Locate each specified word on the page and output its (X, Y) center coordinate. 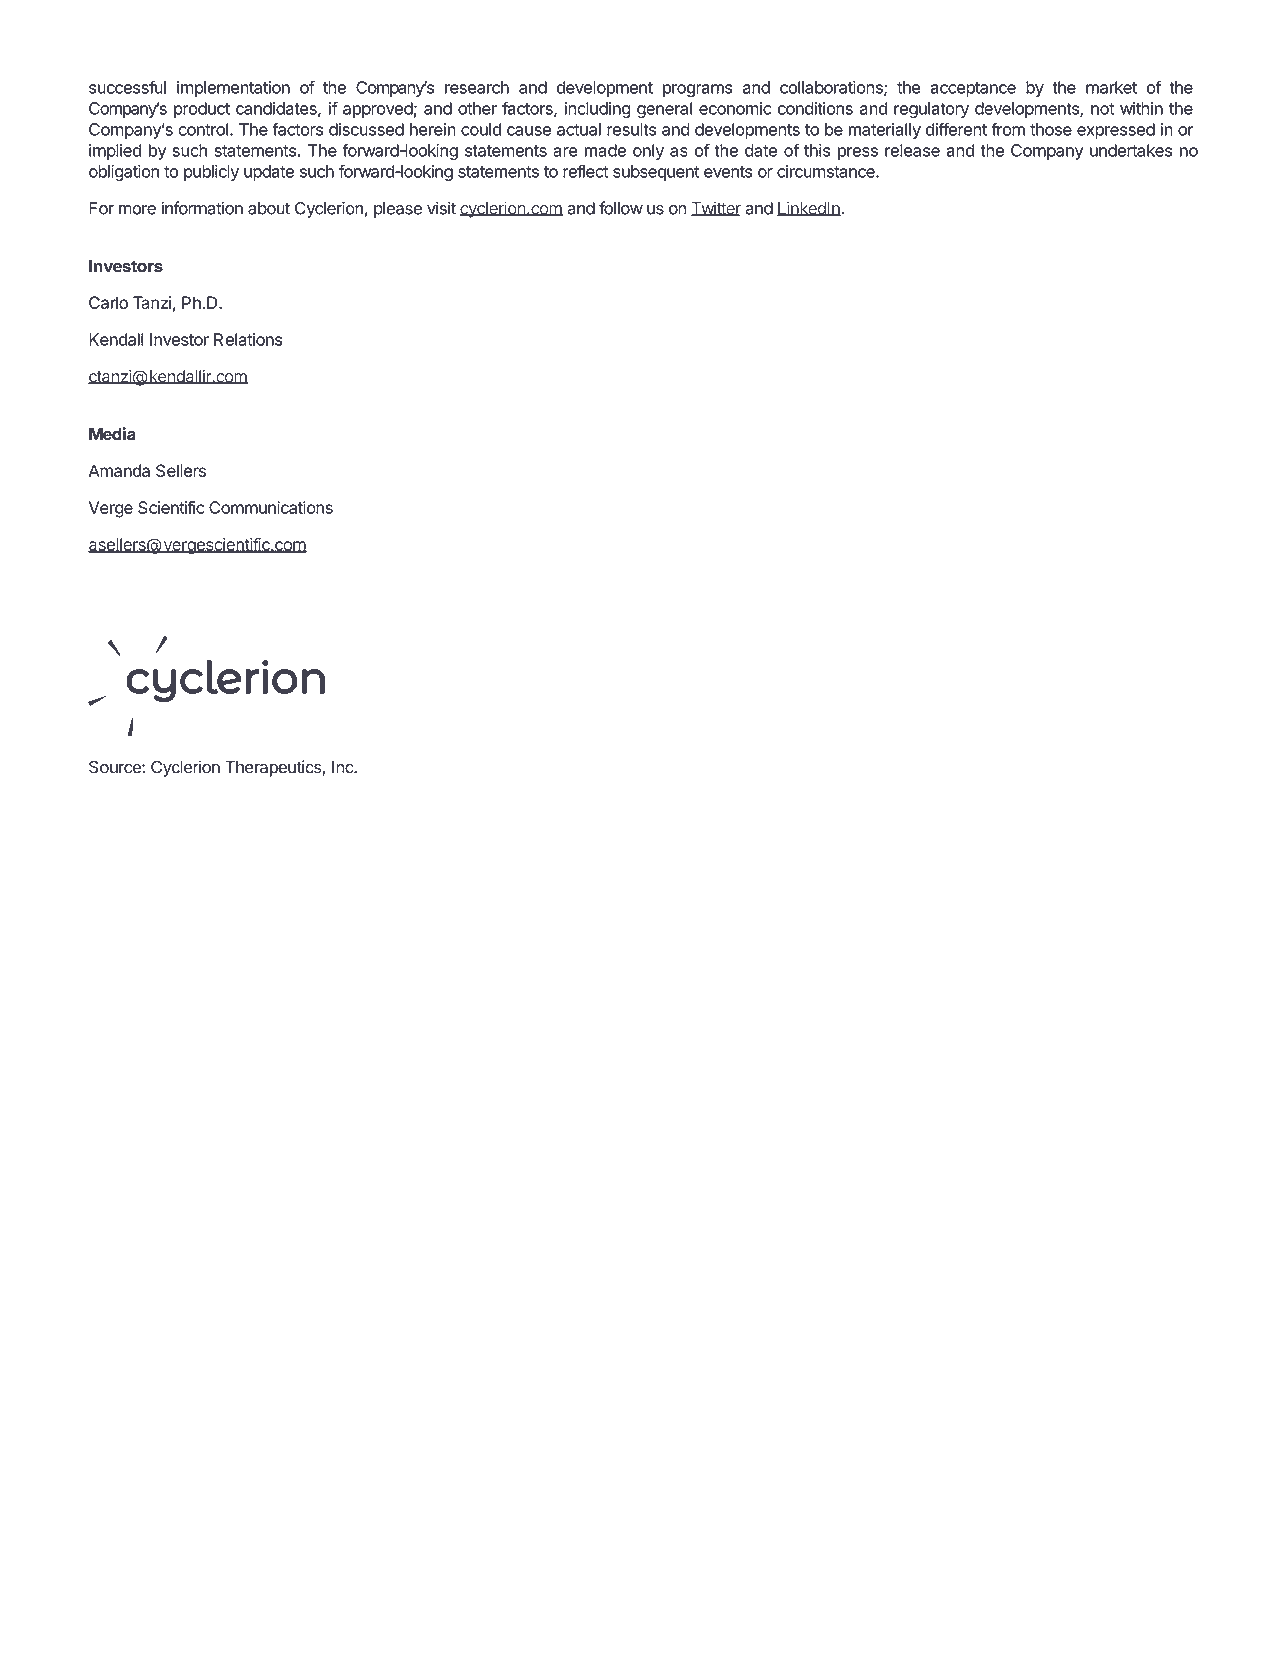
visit (441, 208)
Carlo (108, 302)
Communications (271, 507)
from (1008, 129)
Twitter (716, 209)
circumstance (827, 171)
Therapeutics (274, 768)
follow (621, 208)
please (398, 210)
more (137, 210)
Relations (248, 339)
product (202, 110)
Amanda (119, 470)
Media (112, 434)
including (598, 110)
